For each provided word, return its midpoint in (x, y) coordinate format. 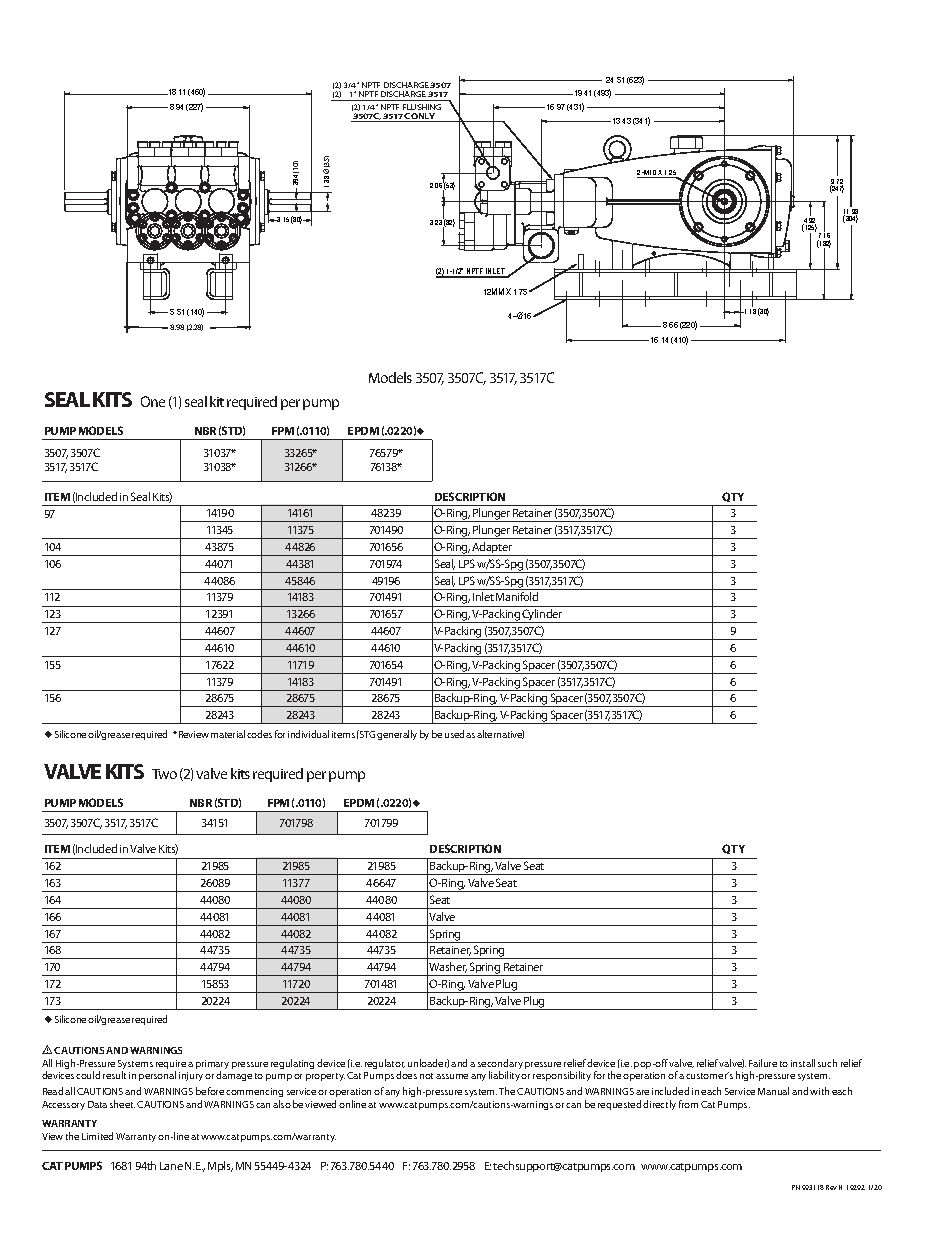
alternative (500, 734)
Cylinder (543, 616)
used (456, 734)
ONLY (424, 117)
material (228, 734)
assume (452, 1076)
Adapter (493, 549)
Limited (97, 1136)
